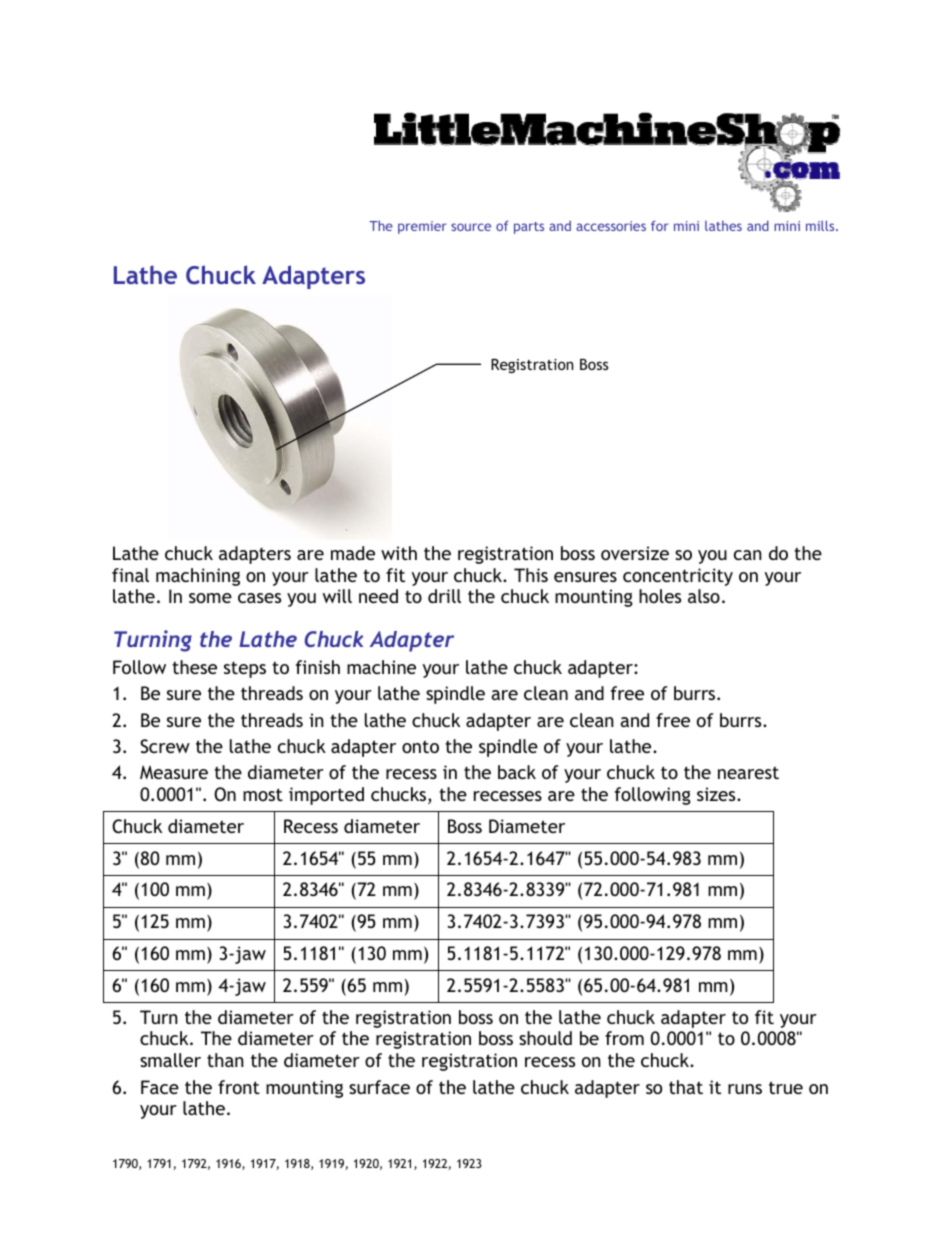 This screenshot has width=952, height=1233. Describe the element at coordinates (399, 553) in the screenshot. I see `with` at that location.
